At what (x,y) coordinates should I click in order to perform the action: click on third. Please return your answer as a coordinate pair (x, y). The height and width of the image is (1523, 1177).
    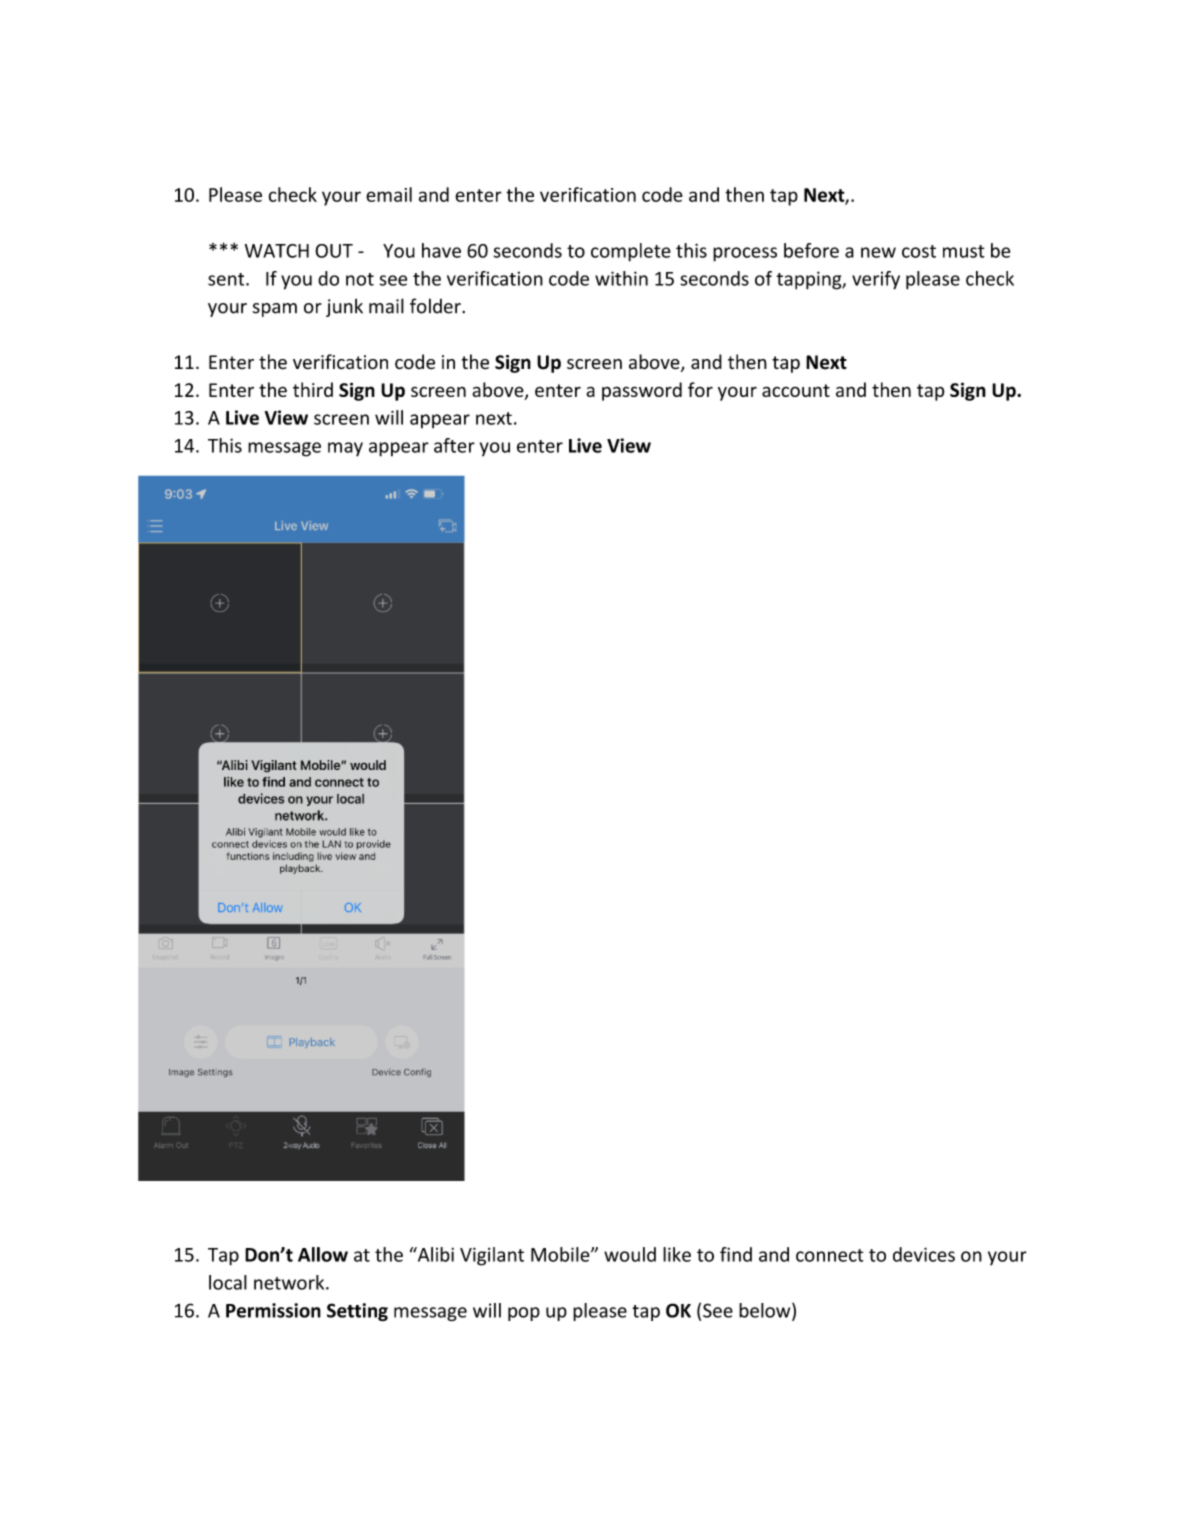
    Looking at the image, I should click on (313, 389).
